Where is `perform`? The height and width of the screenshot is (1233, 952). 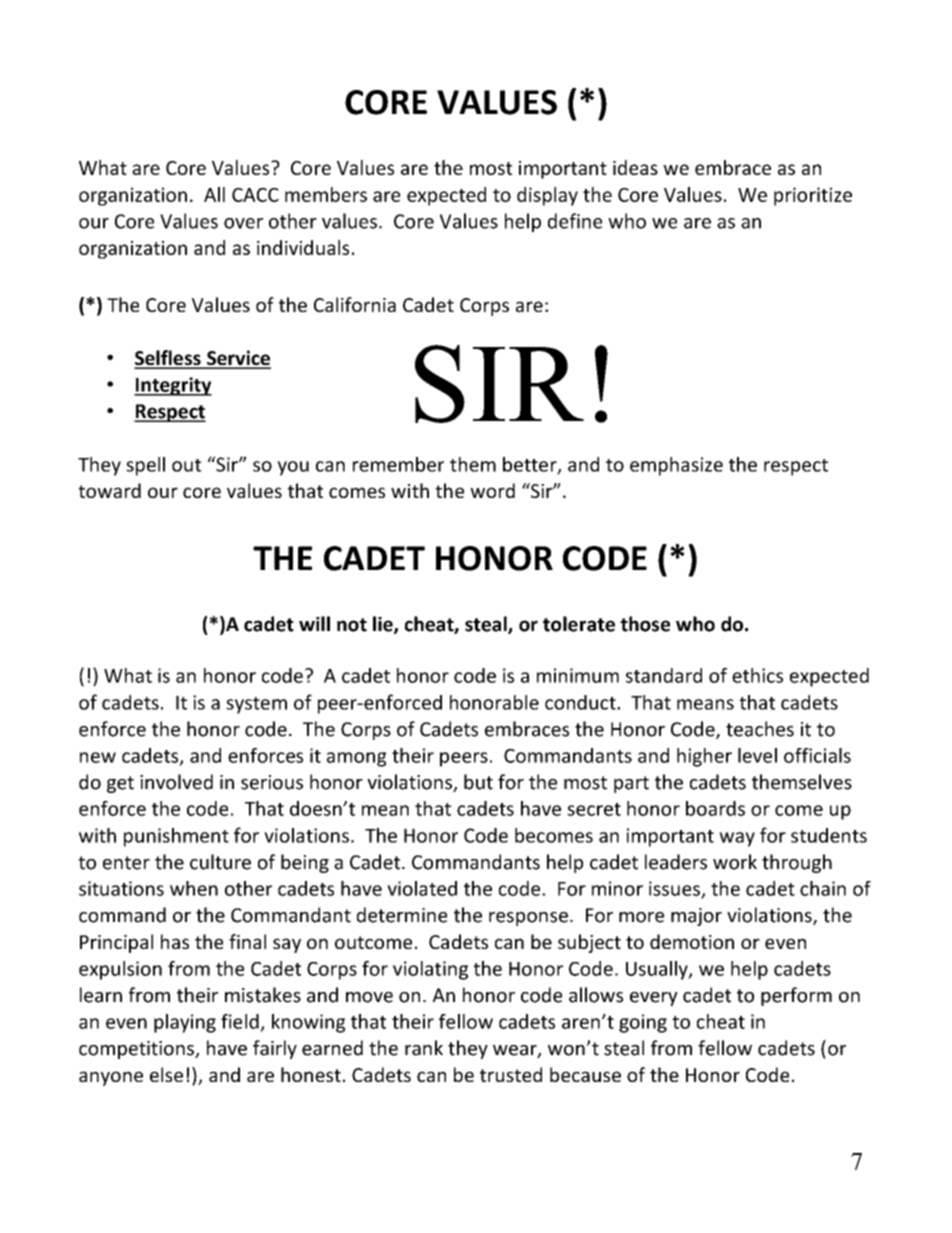
perform is located at coordinates (796, 996).
